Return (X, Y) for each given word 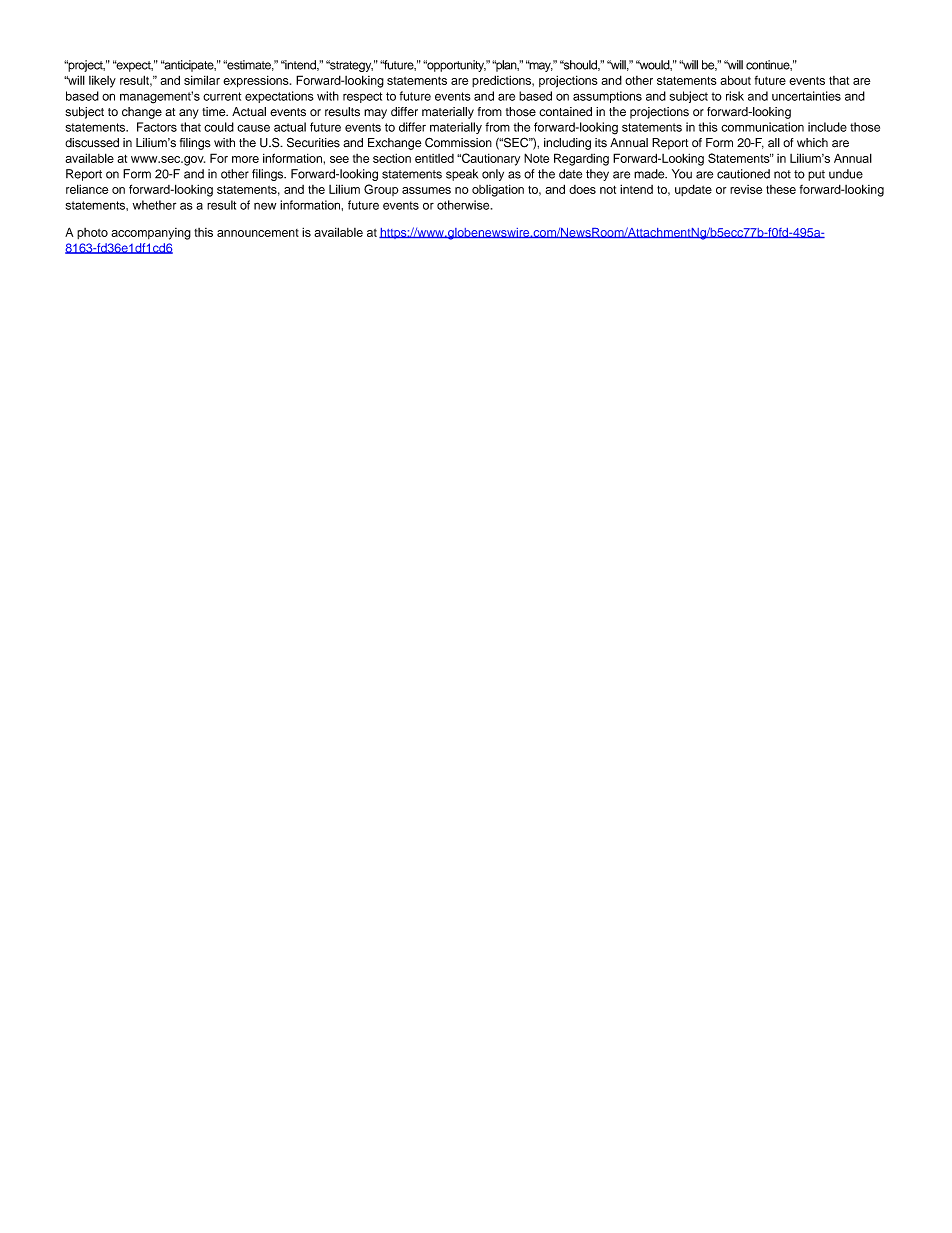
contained (565, 112)
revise (746, 189)
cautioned (743, 174)
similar (202, 80)
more (245, 159)
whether (154, 205)
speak (462, 175)
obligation (498, 190)
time (215, 112)
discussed (92, 143)
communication (762, 127)
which (812, 143)
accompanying (151, 234)
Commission (458, 142)
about (736, 80)
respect (362, 97)
